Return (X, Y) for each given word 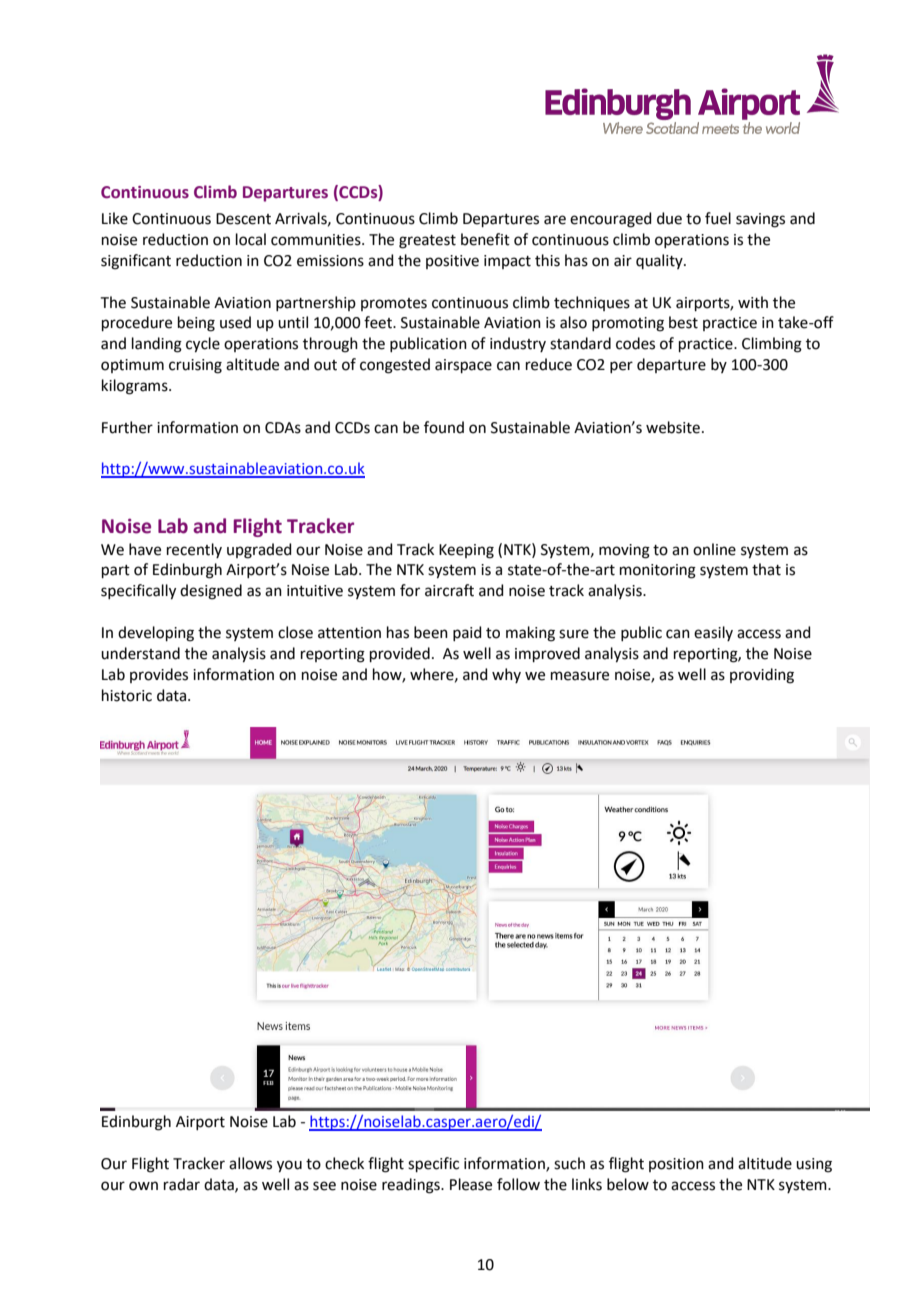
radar (182, 1184)
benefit (485, 239)
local (251, 239)
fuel (718, 218)
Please (471, 1184)
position (676, 1165)
